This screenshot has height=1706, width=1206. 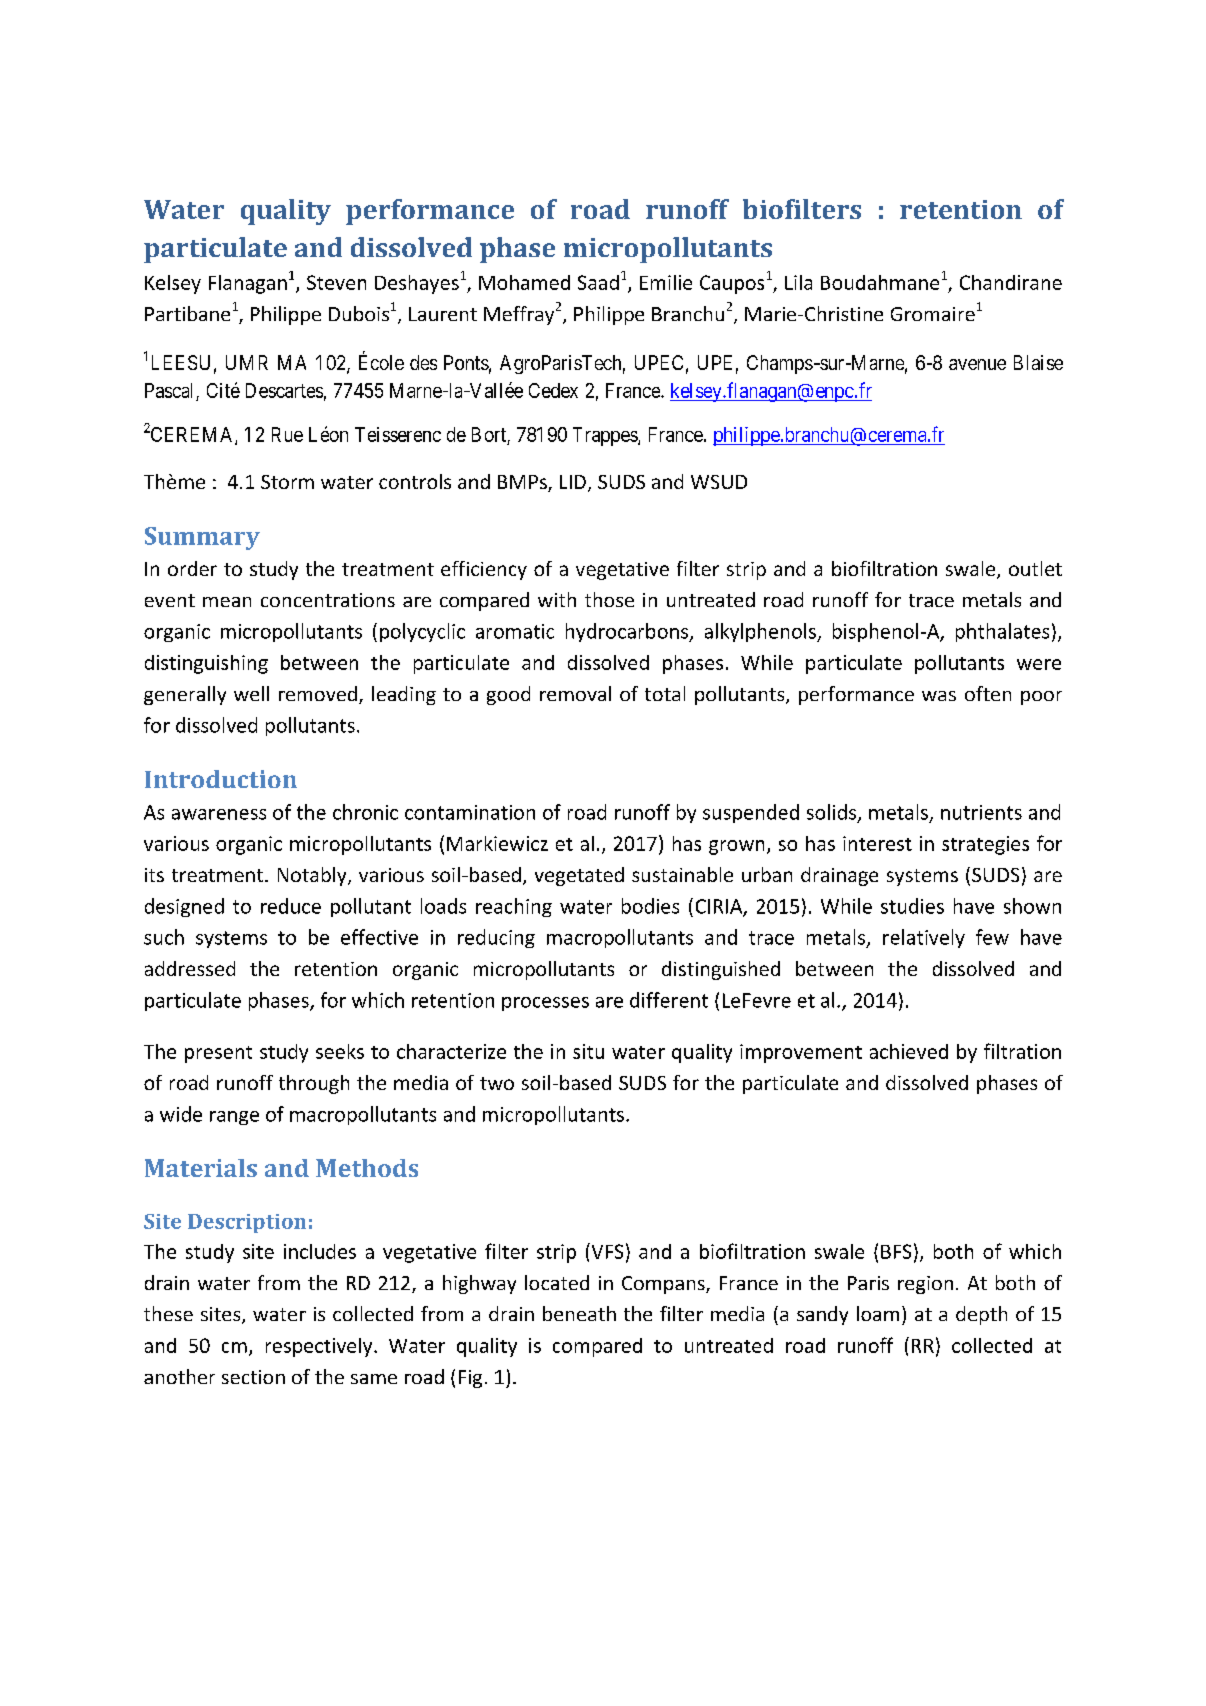 What do you see at coordinates (909, 1051) in the screenshot?
I see `achieved` at bounding box center [909, 1051].
